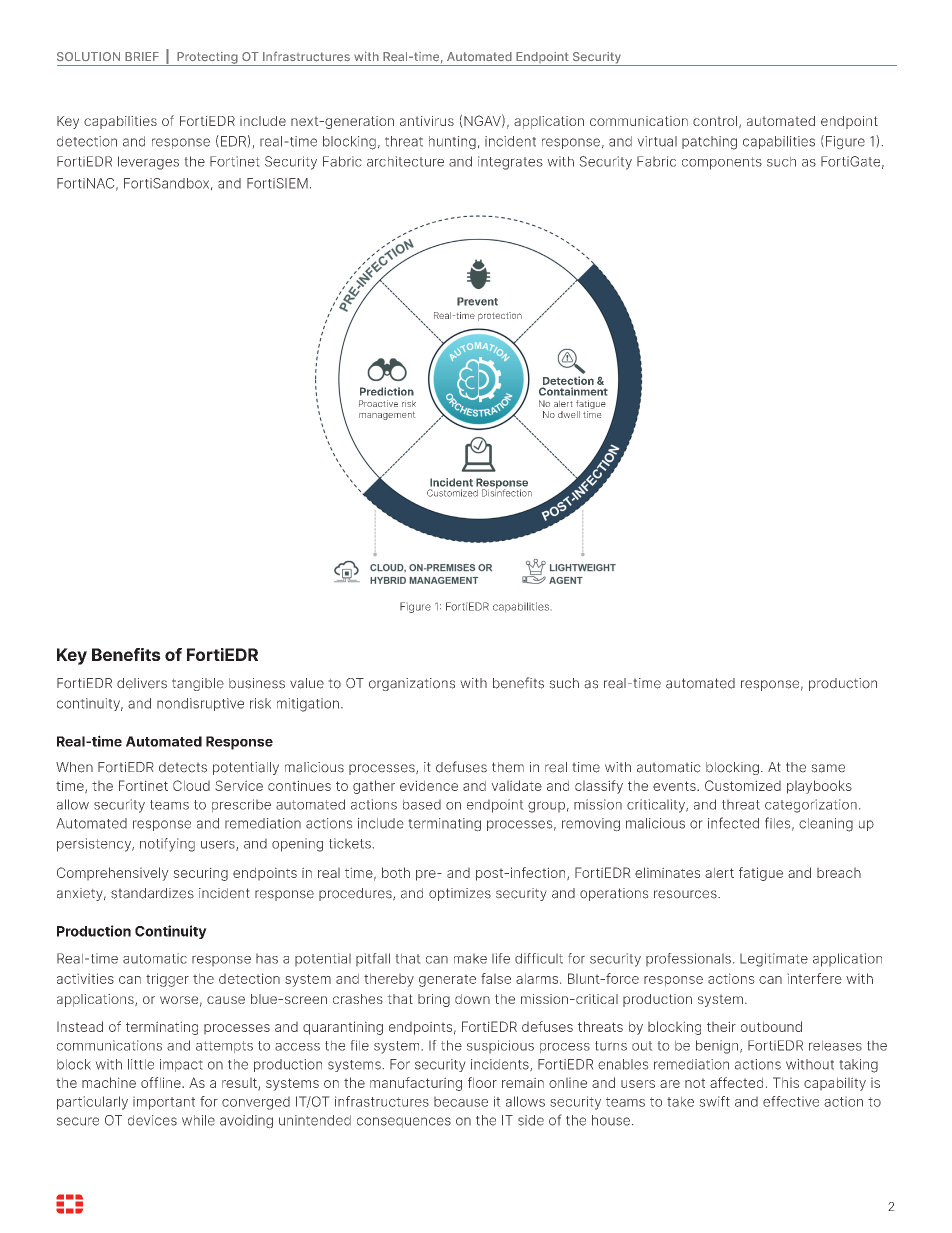 The height and width of the image is (1233, 952). I want to click on delivers, so click(142, 683).
